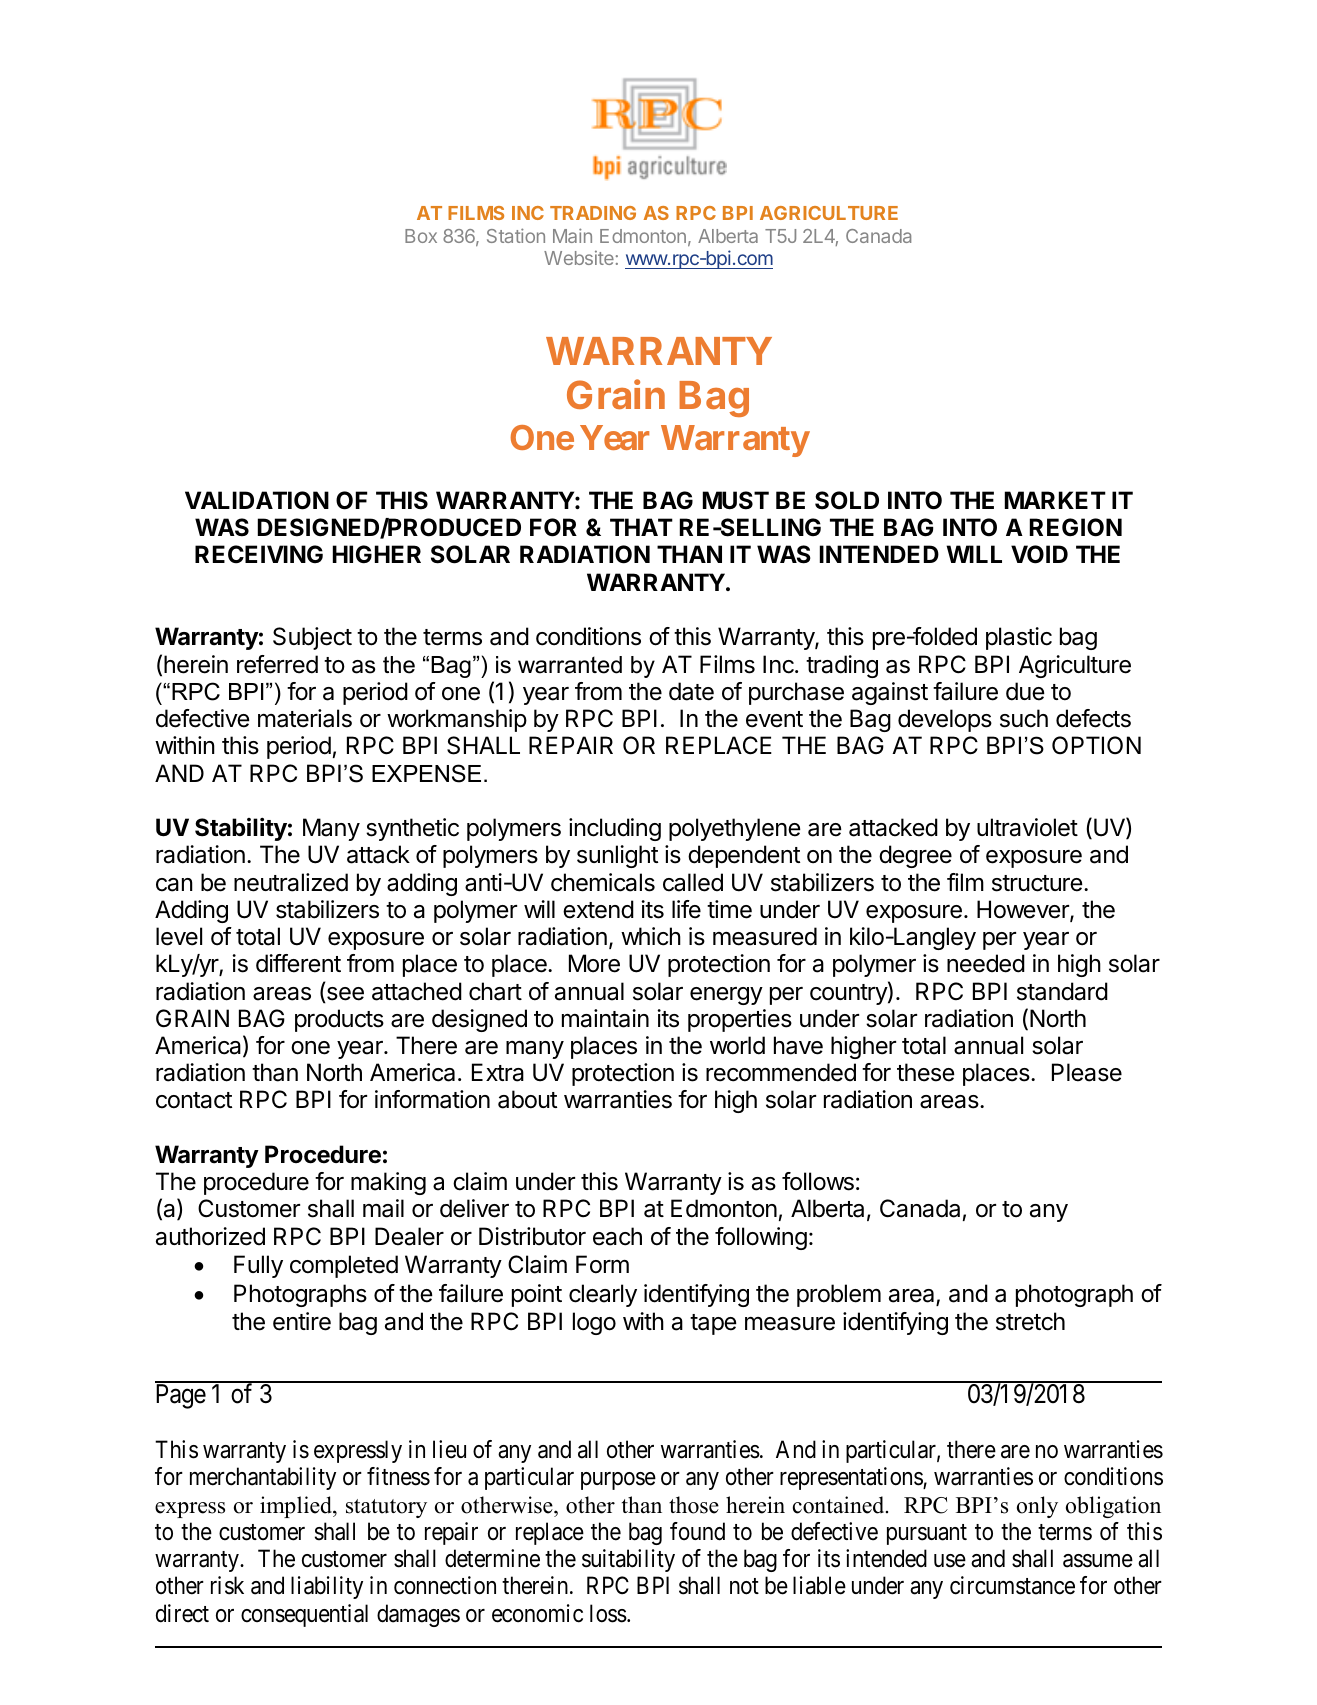 The image size is (1317, 1705). Describe the element at coordinates (298, 963) in the screenshot. I see `different` at that location.
